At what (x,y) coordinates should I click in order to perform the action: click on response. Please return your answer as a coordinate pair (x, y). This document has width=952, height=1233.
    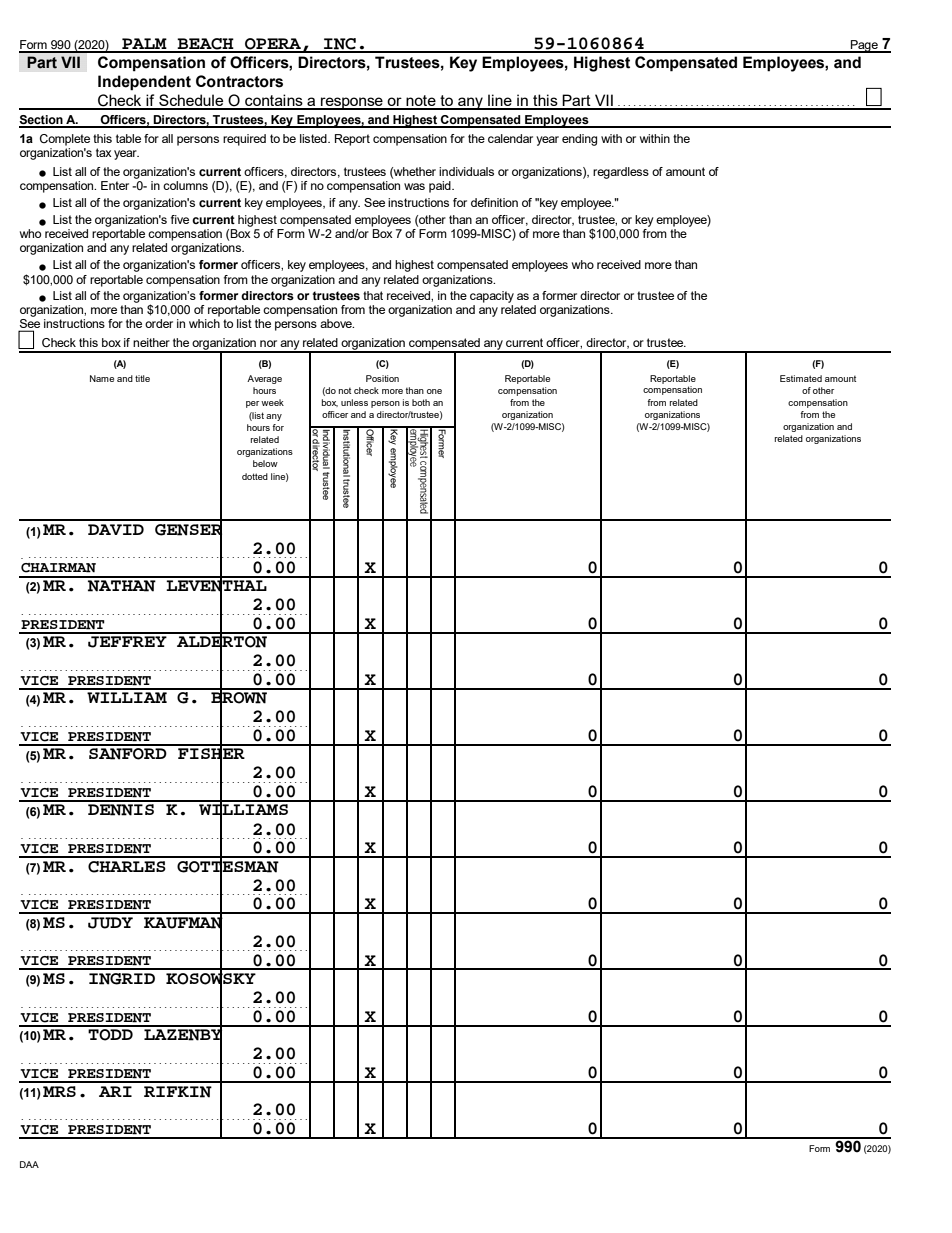
    Looking at the image, I should click on (352, 103).
